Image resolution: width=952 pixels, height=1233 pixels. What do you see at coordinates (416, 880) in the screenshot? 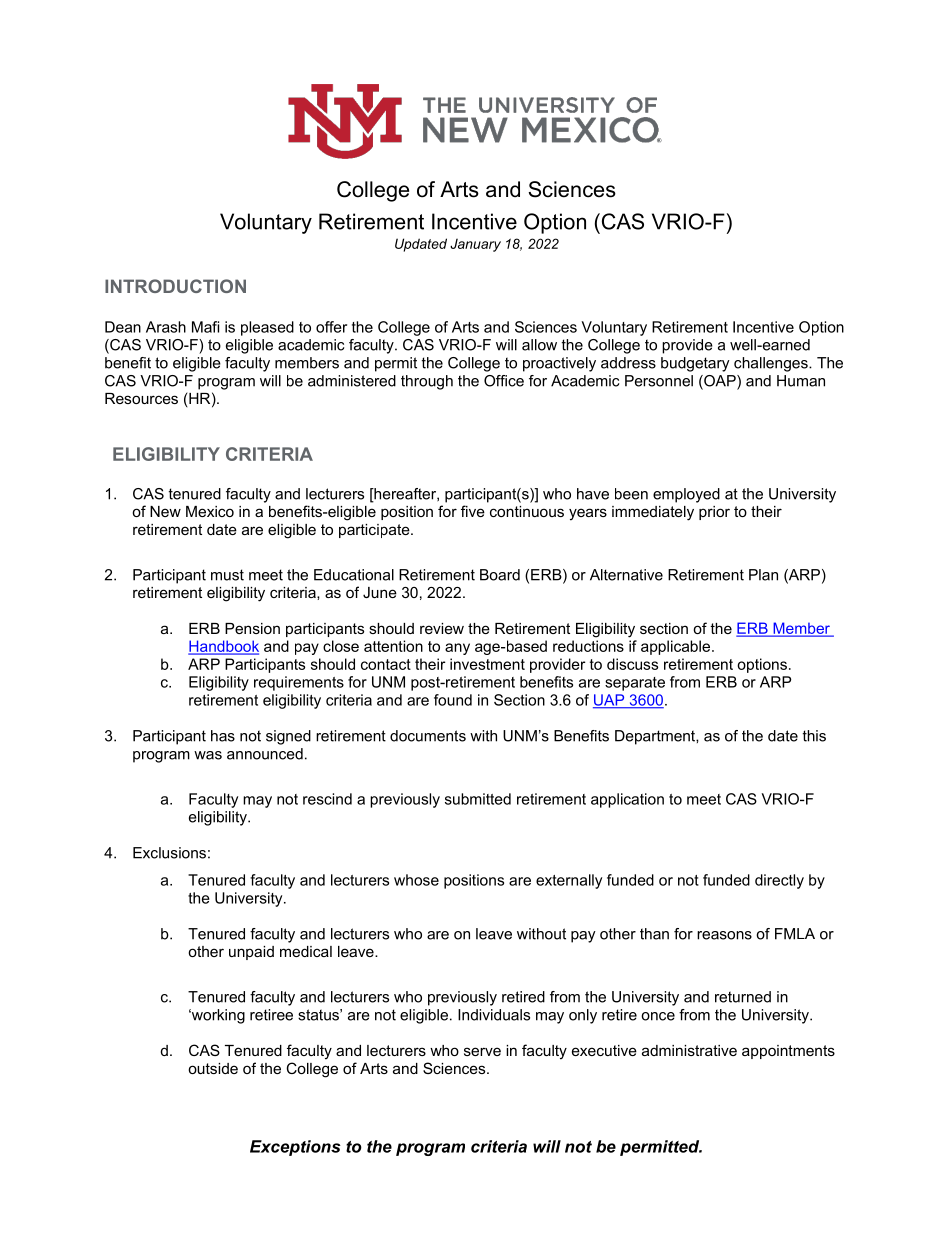
I see `whose` at bounding box center [416, 880].
